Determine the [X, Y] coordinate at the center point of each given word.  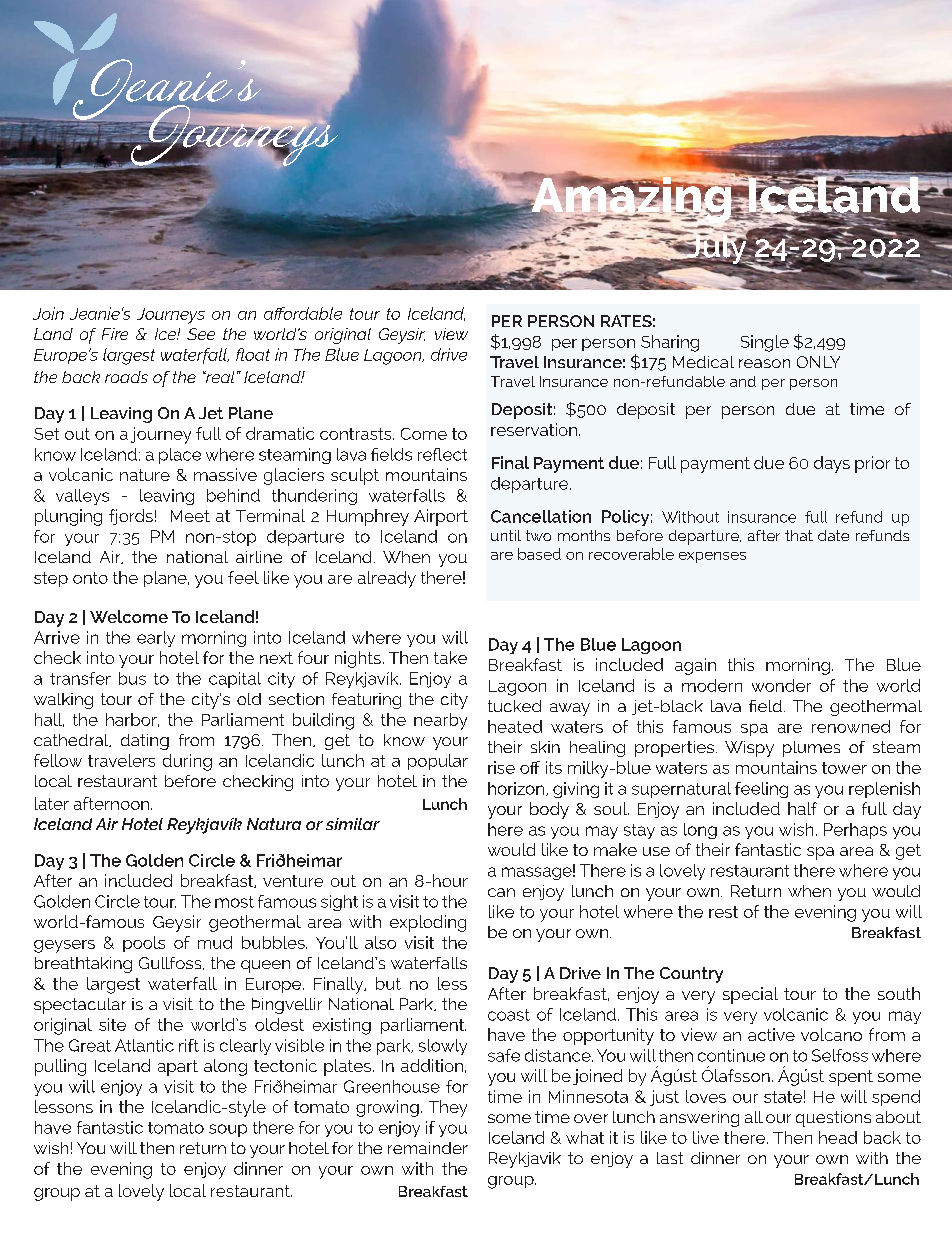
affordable [303, 313]
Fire [115, 334]
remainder [428, 1148]
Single [765, 343]
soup [228, 1130]
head [838, 1137]
